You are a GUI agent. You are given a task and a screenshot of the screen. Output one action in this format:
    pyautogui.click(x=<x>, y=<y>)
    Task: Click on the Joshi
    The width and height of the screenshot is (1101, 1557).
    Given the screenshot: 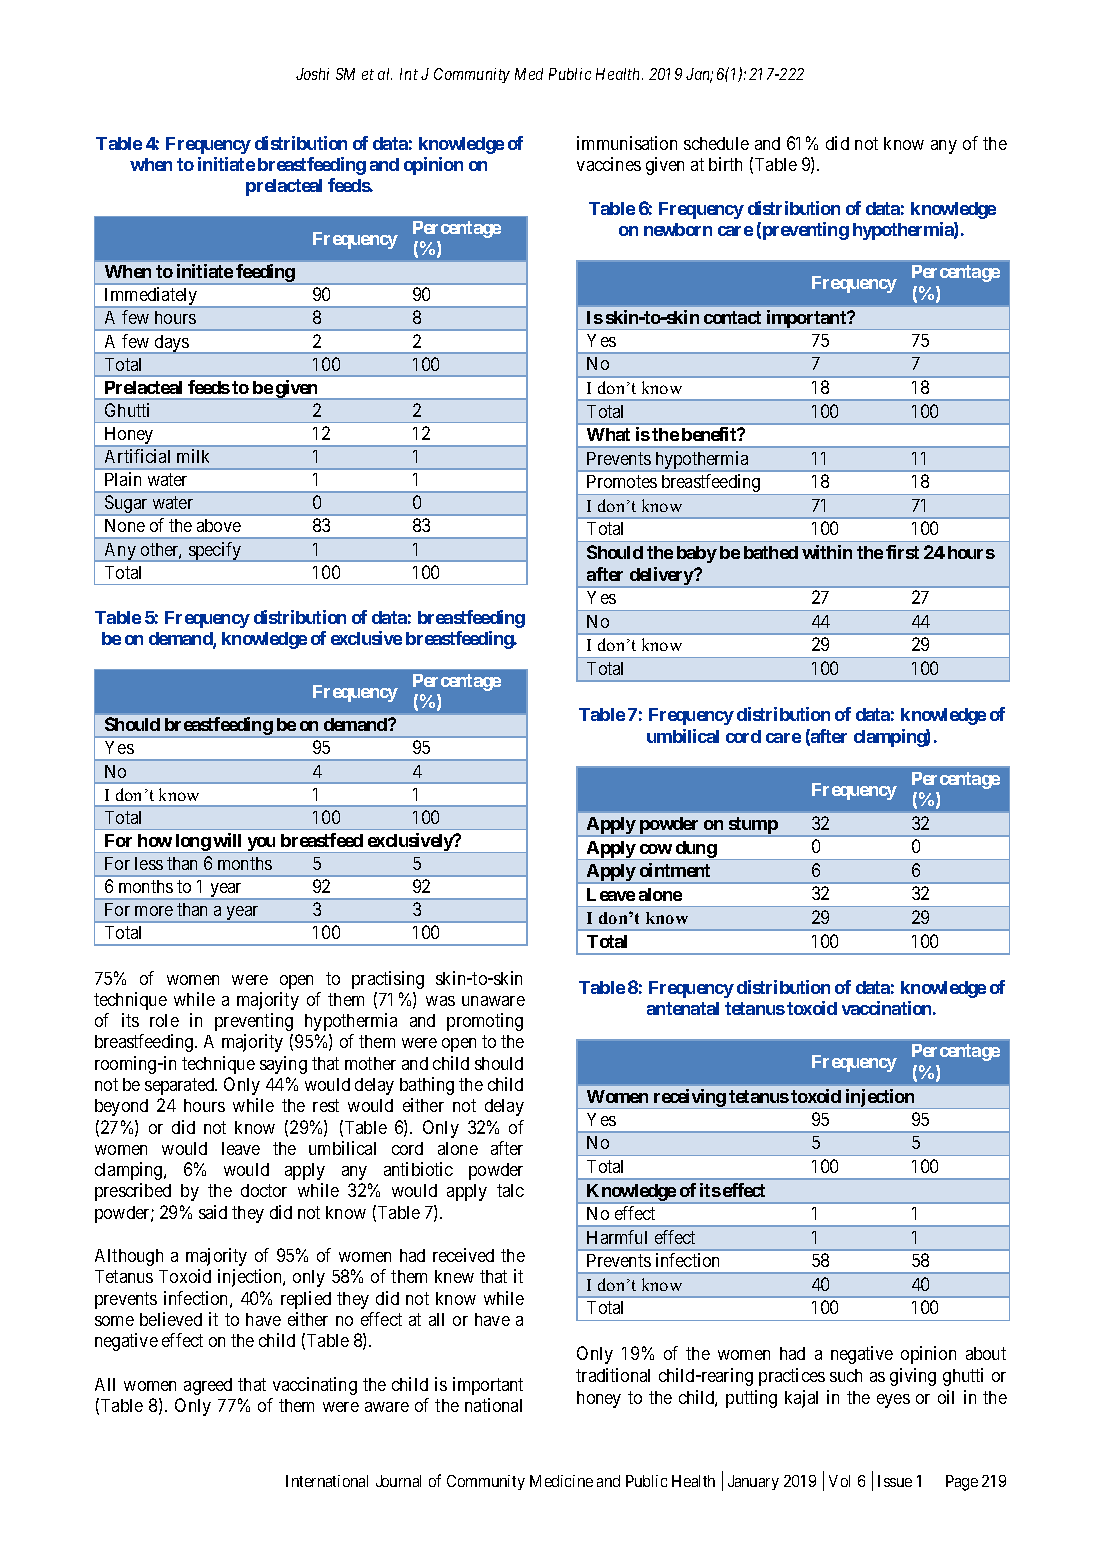 What is the action you would take?
    pyautogui.click(x=312, y=74)
